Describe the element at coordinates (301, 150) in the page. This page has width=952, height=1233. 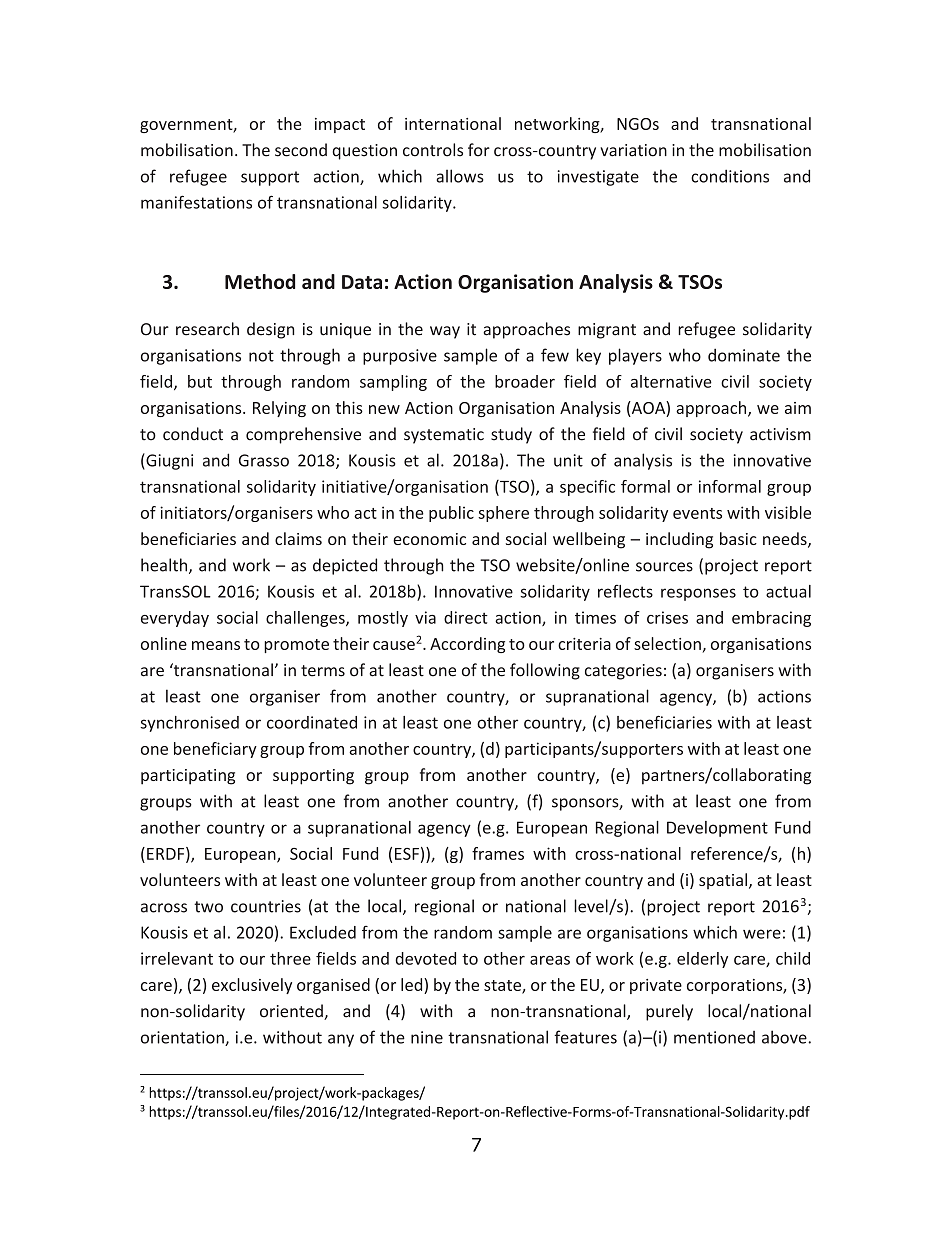
I see `second` at that location.
